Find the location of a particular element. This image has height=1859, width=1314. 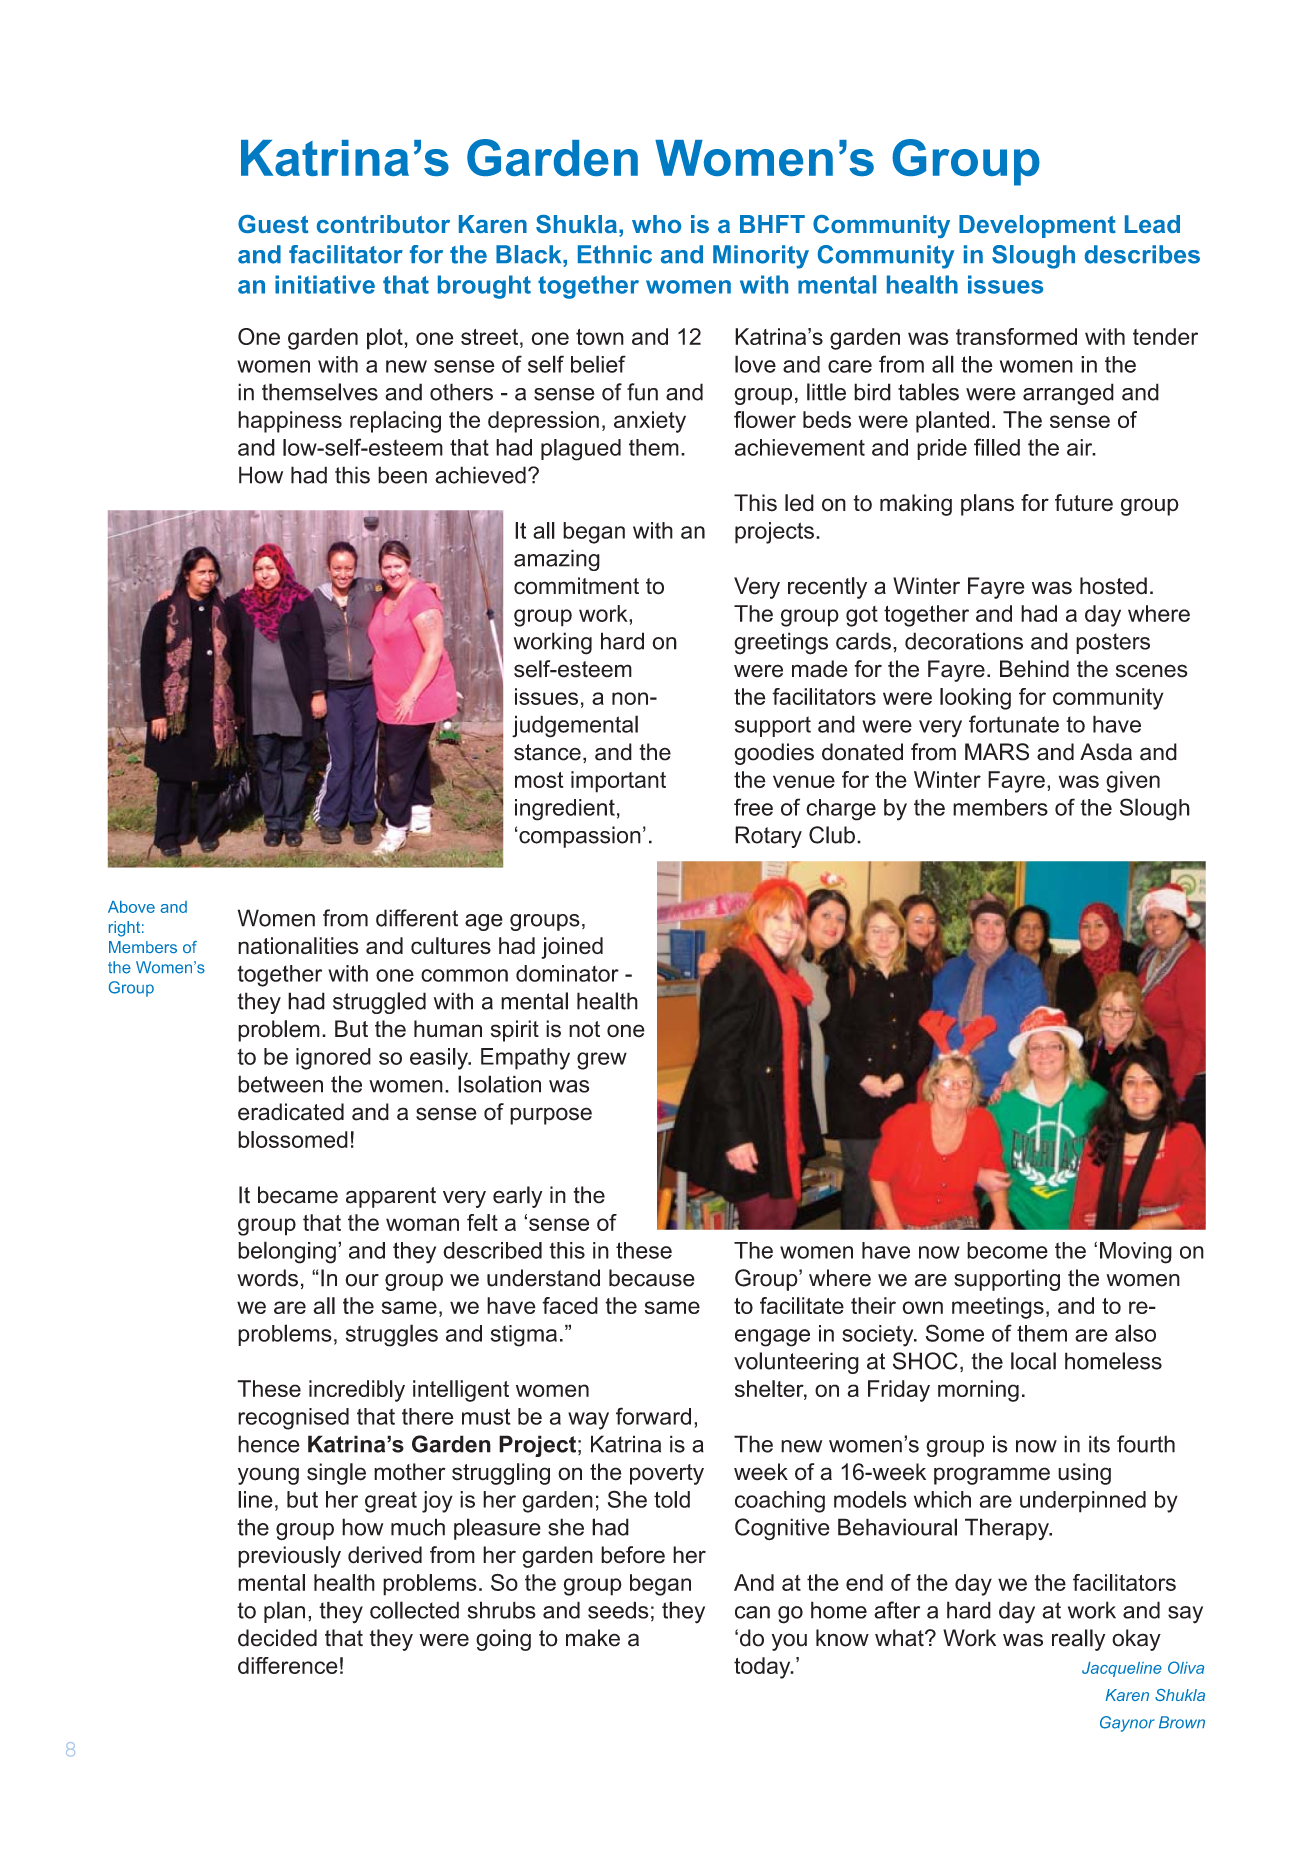

been is located at coordinates (402, 475).
